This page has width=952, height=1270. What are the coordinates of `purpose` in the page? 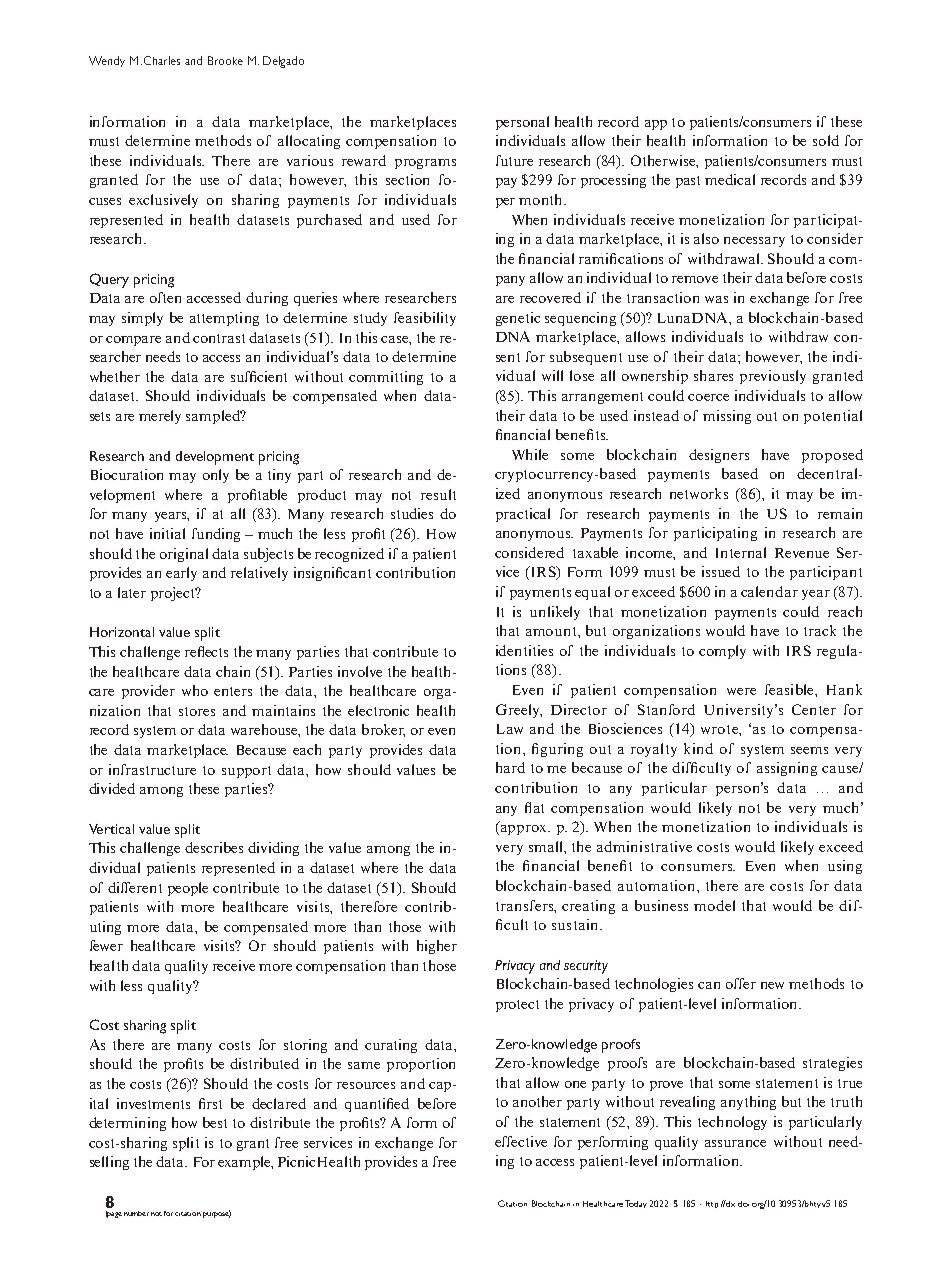 It's located at (217, 1214).
